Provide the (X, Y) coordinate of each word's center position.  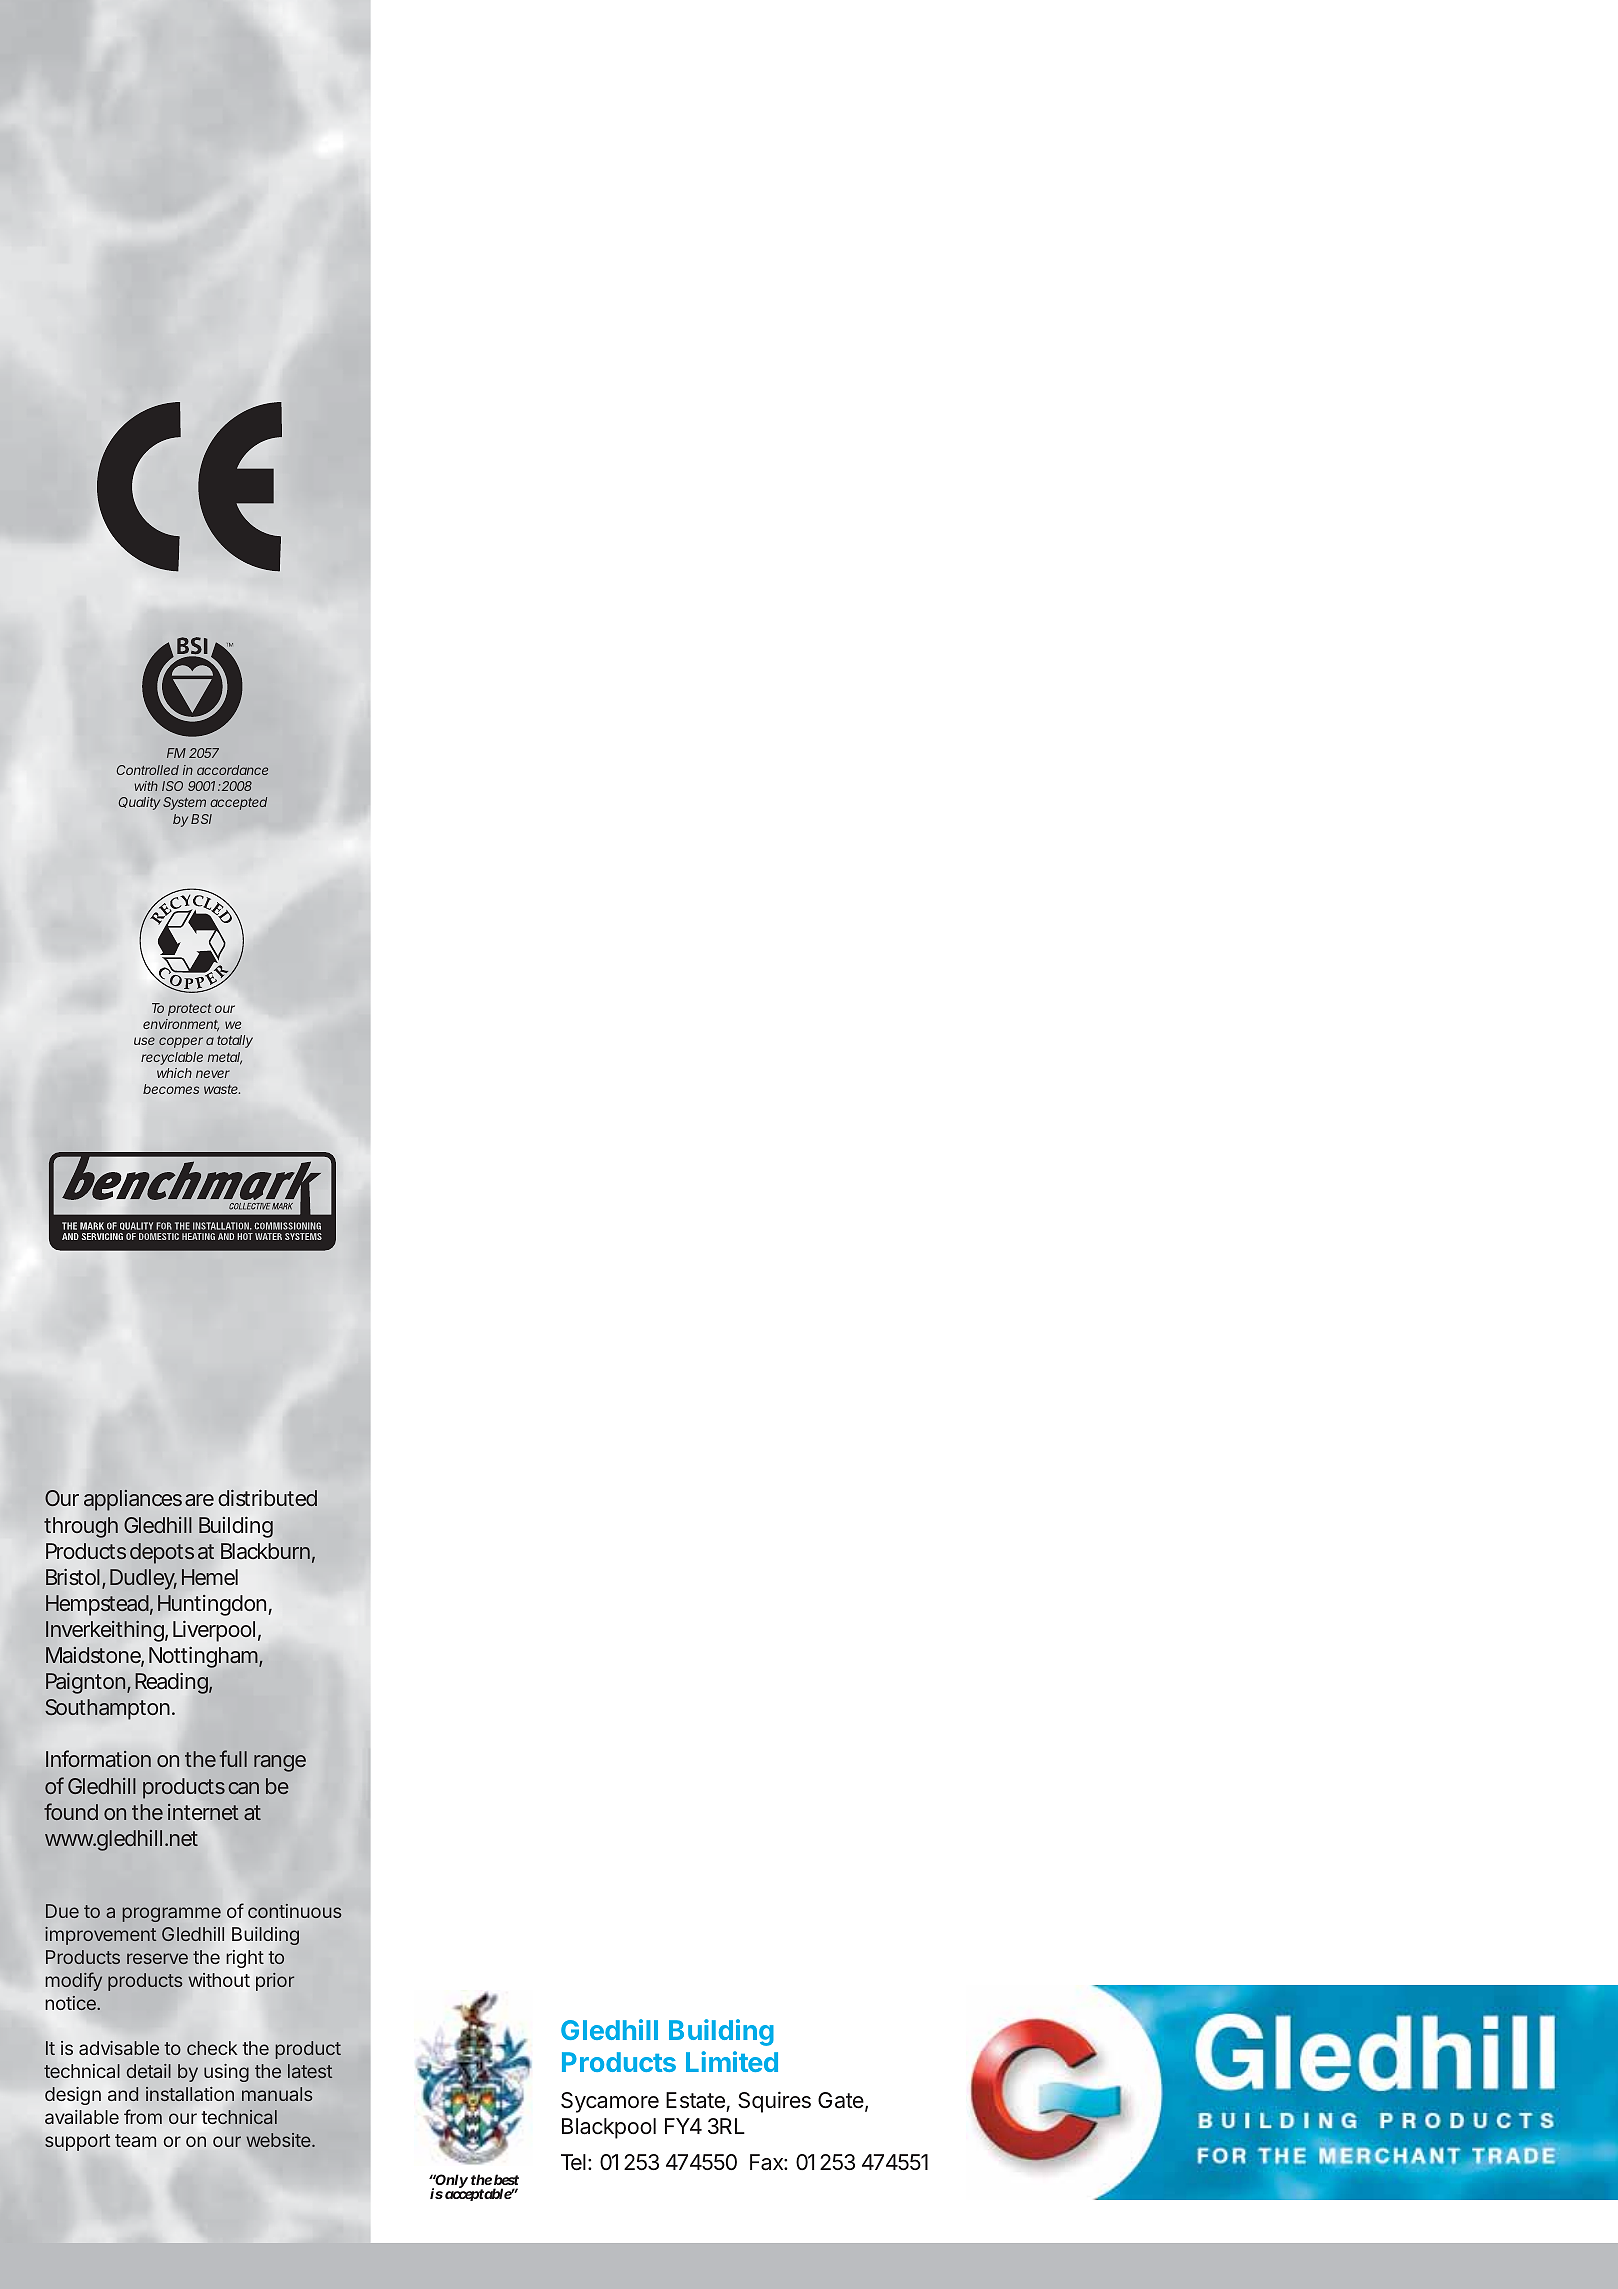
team (135, 2140)
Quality (139, 803)
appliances (133, 1500)
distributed (267, 1498)
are (199, 1500)
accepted (238, 803)
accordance (232, 770)
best (506, 2179)
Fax (768, 2162)
